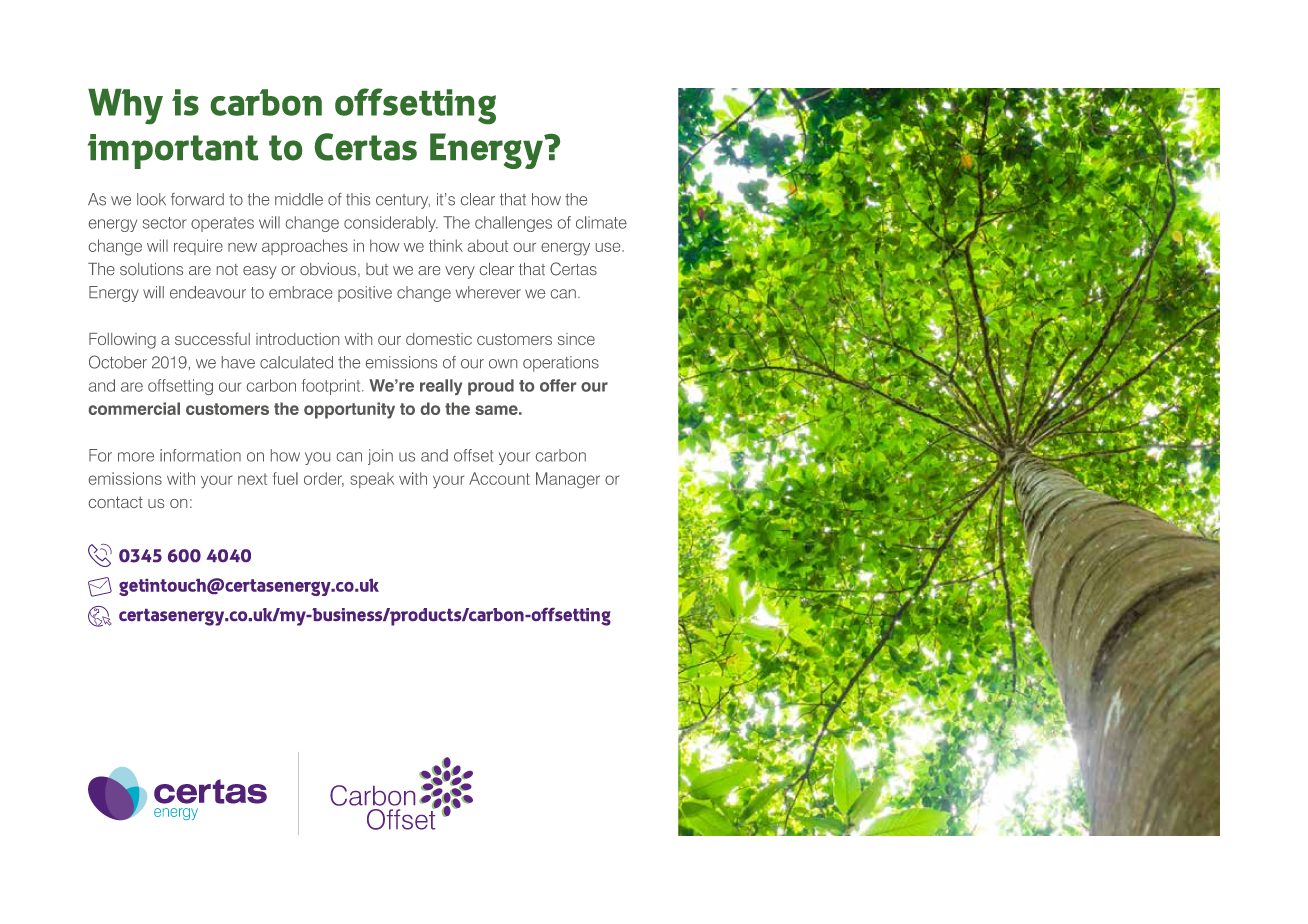  What do you see at coordinates (561, 364) in the document?
I see `operations` at bounding box center [561, 364].
